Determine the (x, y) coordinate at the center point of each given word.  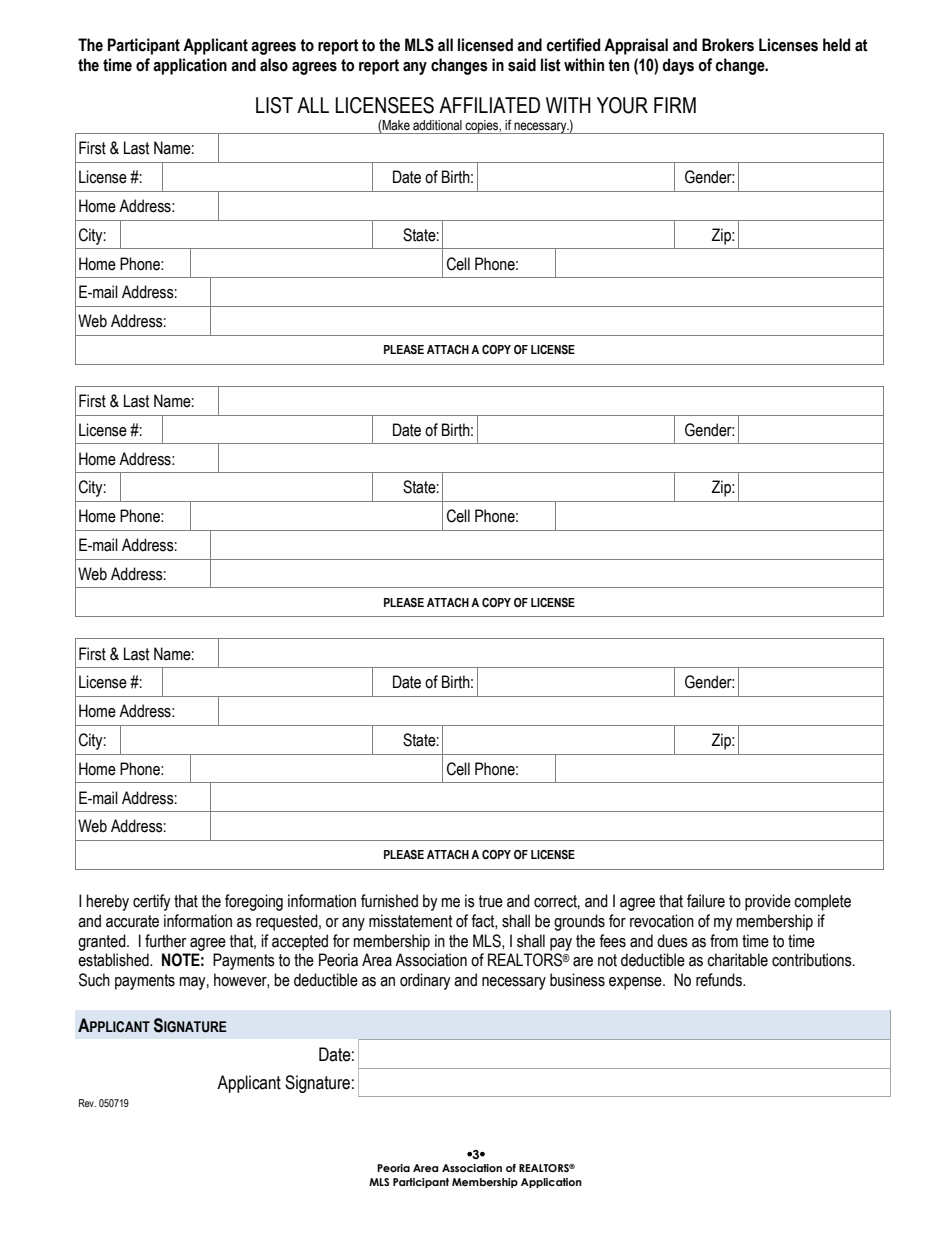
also (274, 65)
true (491, 901)
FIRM (675, 105)
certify (152, 902)
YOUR (622, 105)
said (522, 65)
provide (768, 902)
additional (437, 125)
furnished (389, 901)
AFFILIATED (489, 105)
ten (618, 65)
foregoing (254, 902)
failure (706, 901)
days (678, 66)
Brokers (728, 45)
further (165, 941)
